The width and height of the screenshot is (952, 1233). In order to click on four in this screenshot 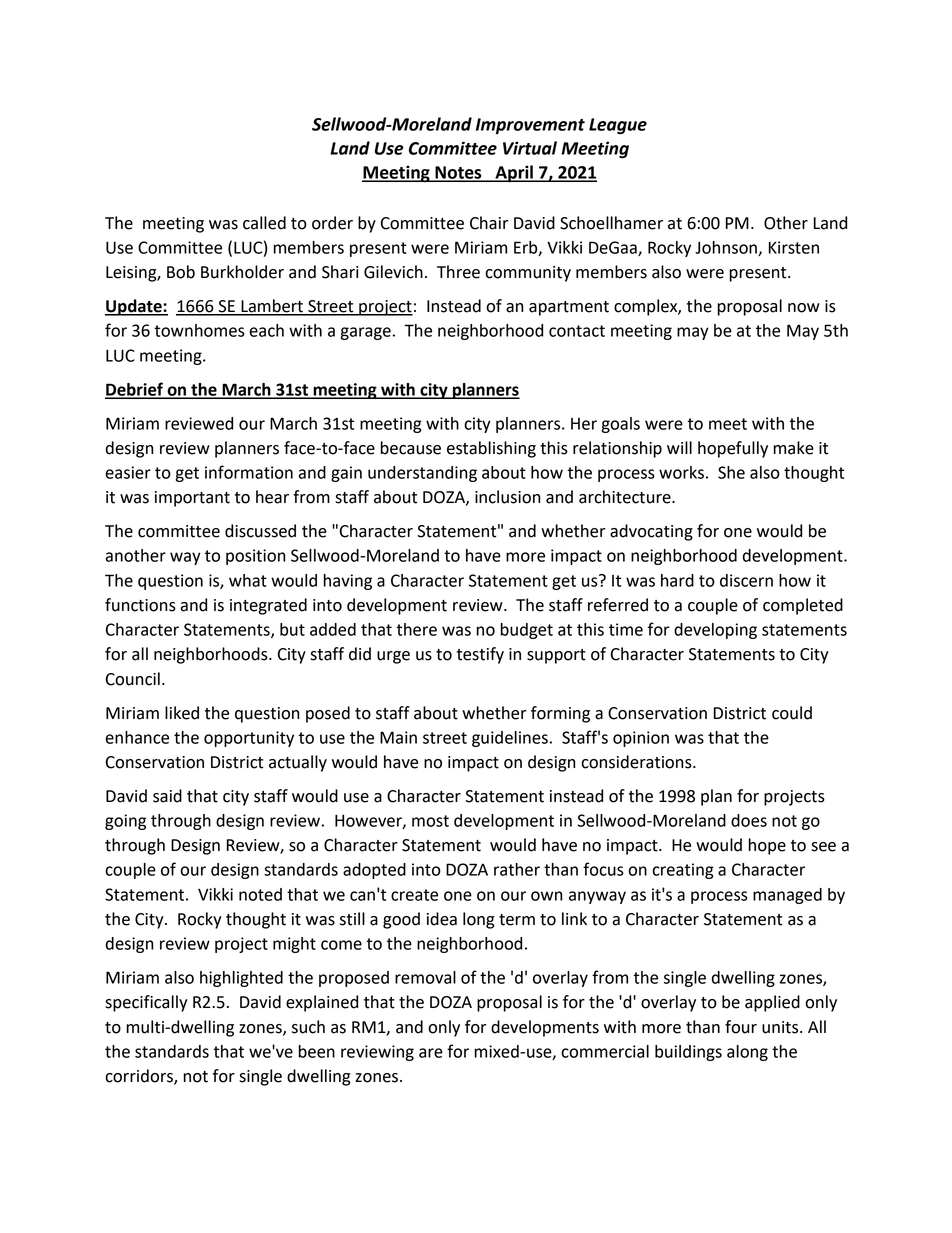, I will do `click(741, 1027)`.
